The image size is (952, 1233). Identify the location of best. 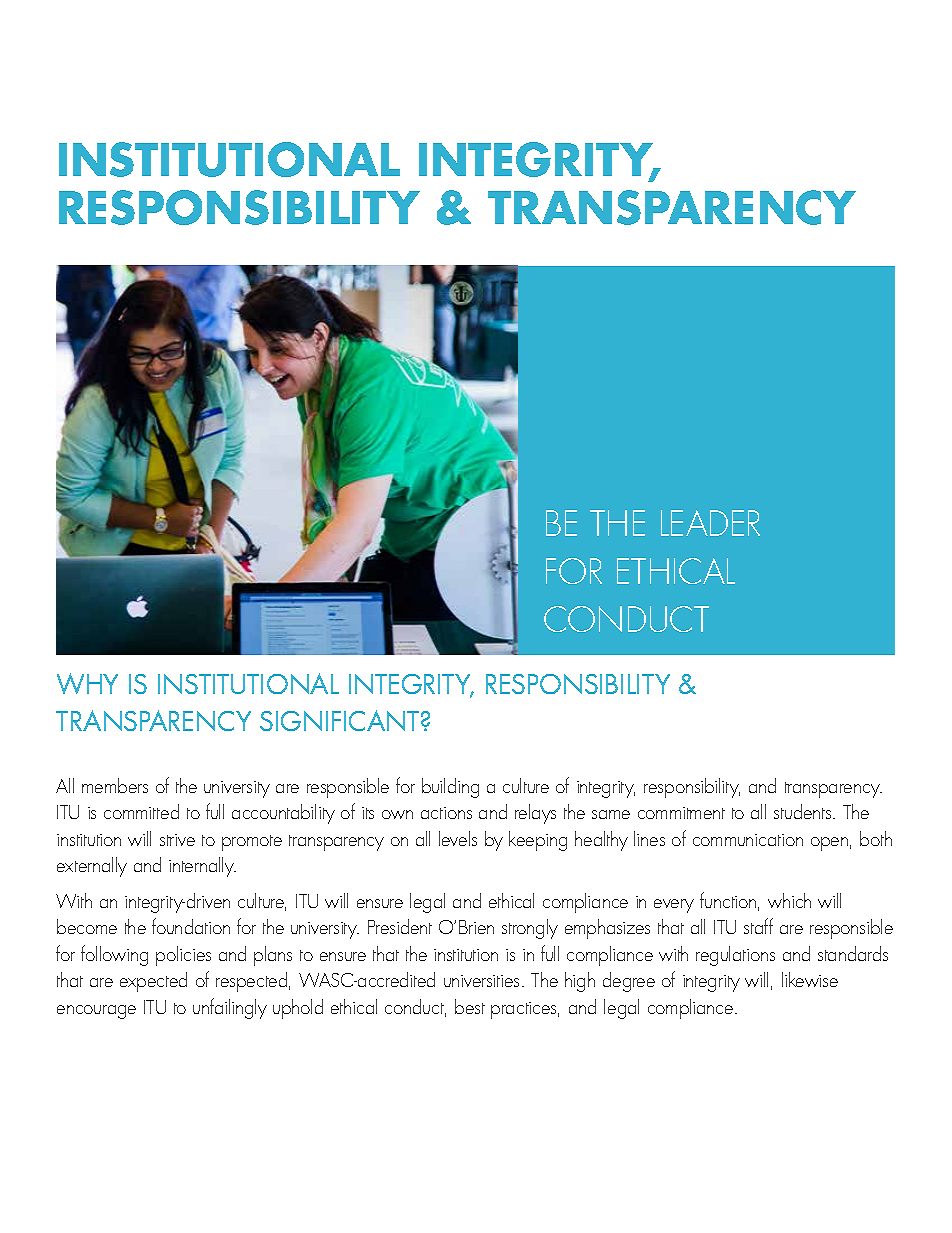
(470, 1006).
